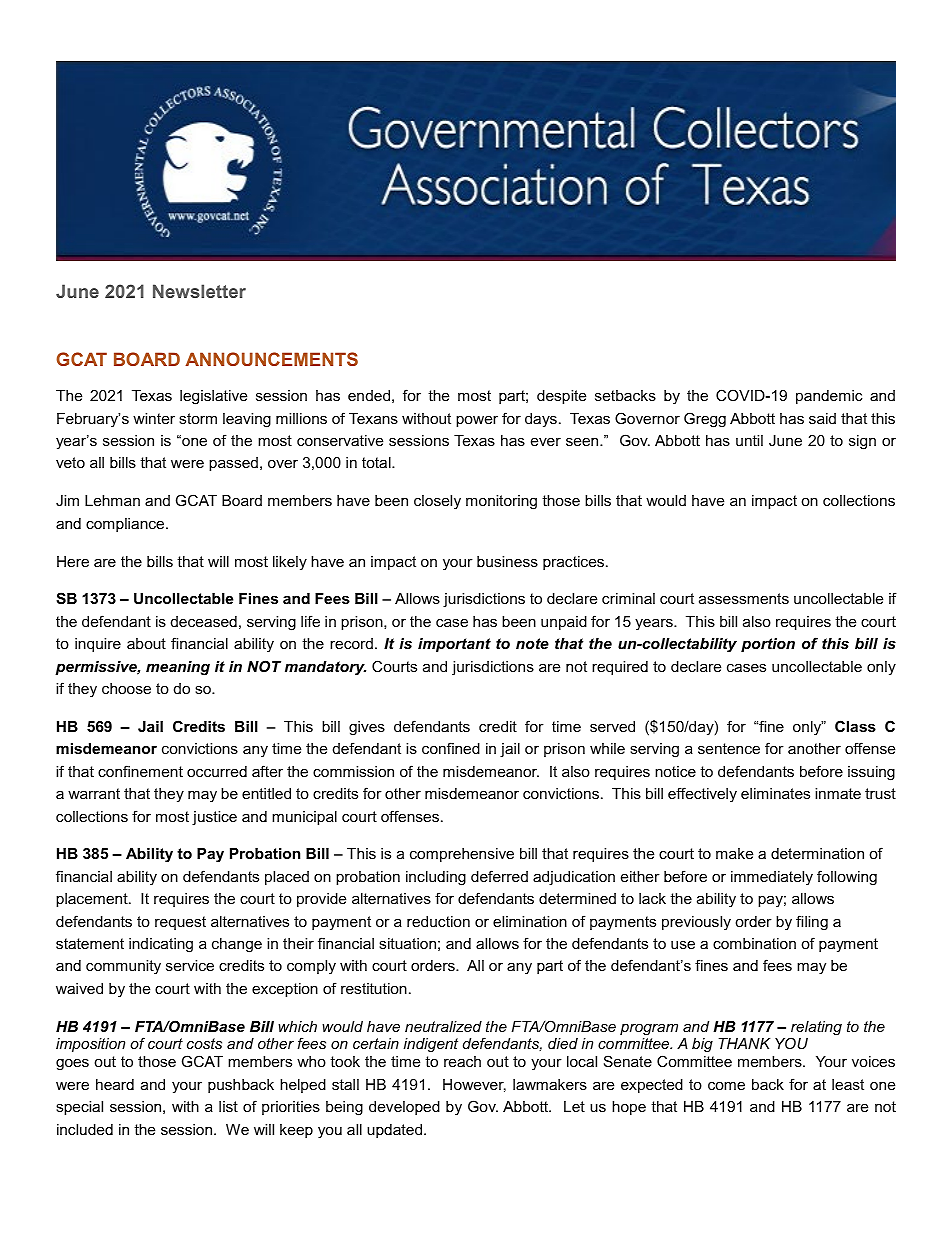 This document has height=1233, width=952. I want to click on despite, so click(561, 397).
